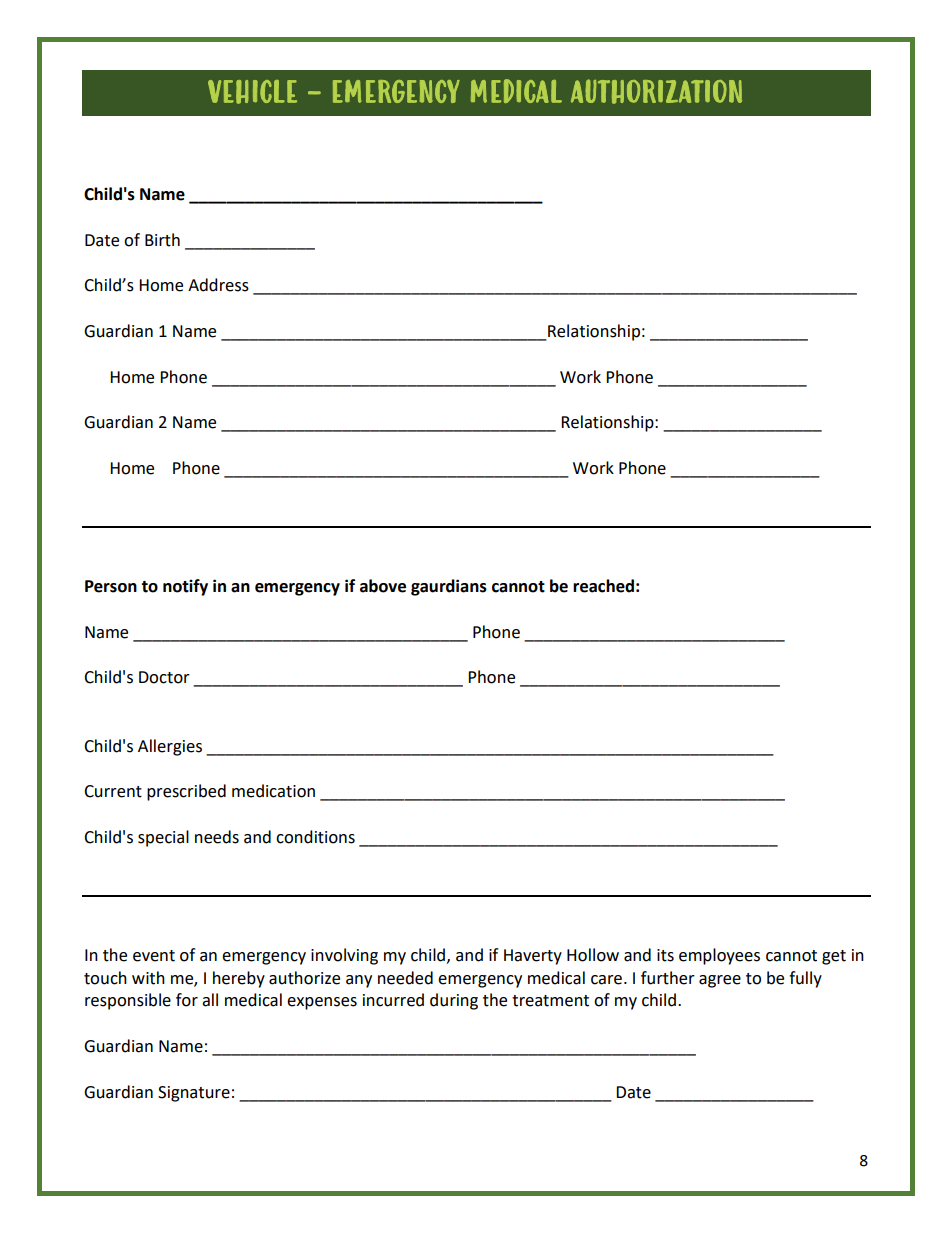 The width and height of the screenshot is (952, 1233). Describe the element at coordinates (315, 837) in the screenshot. I see `conditions` at that location.
